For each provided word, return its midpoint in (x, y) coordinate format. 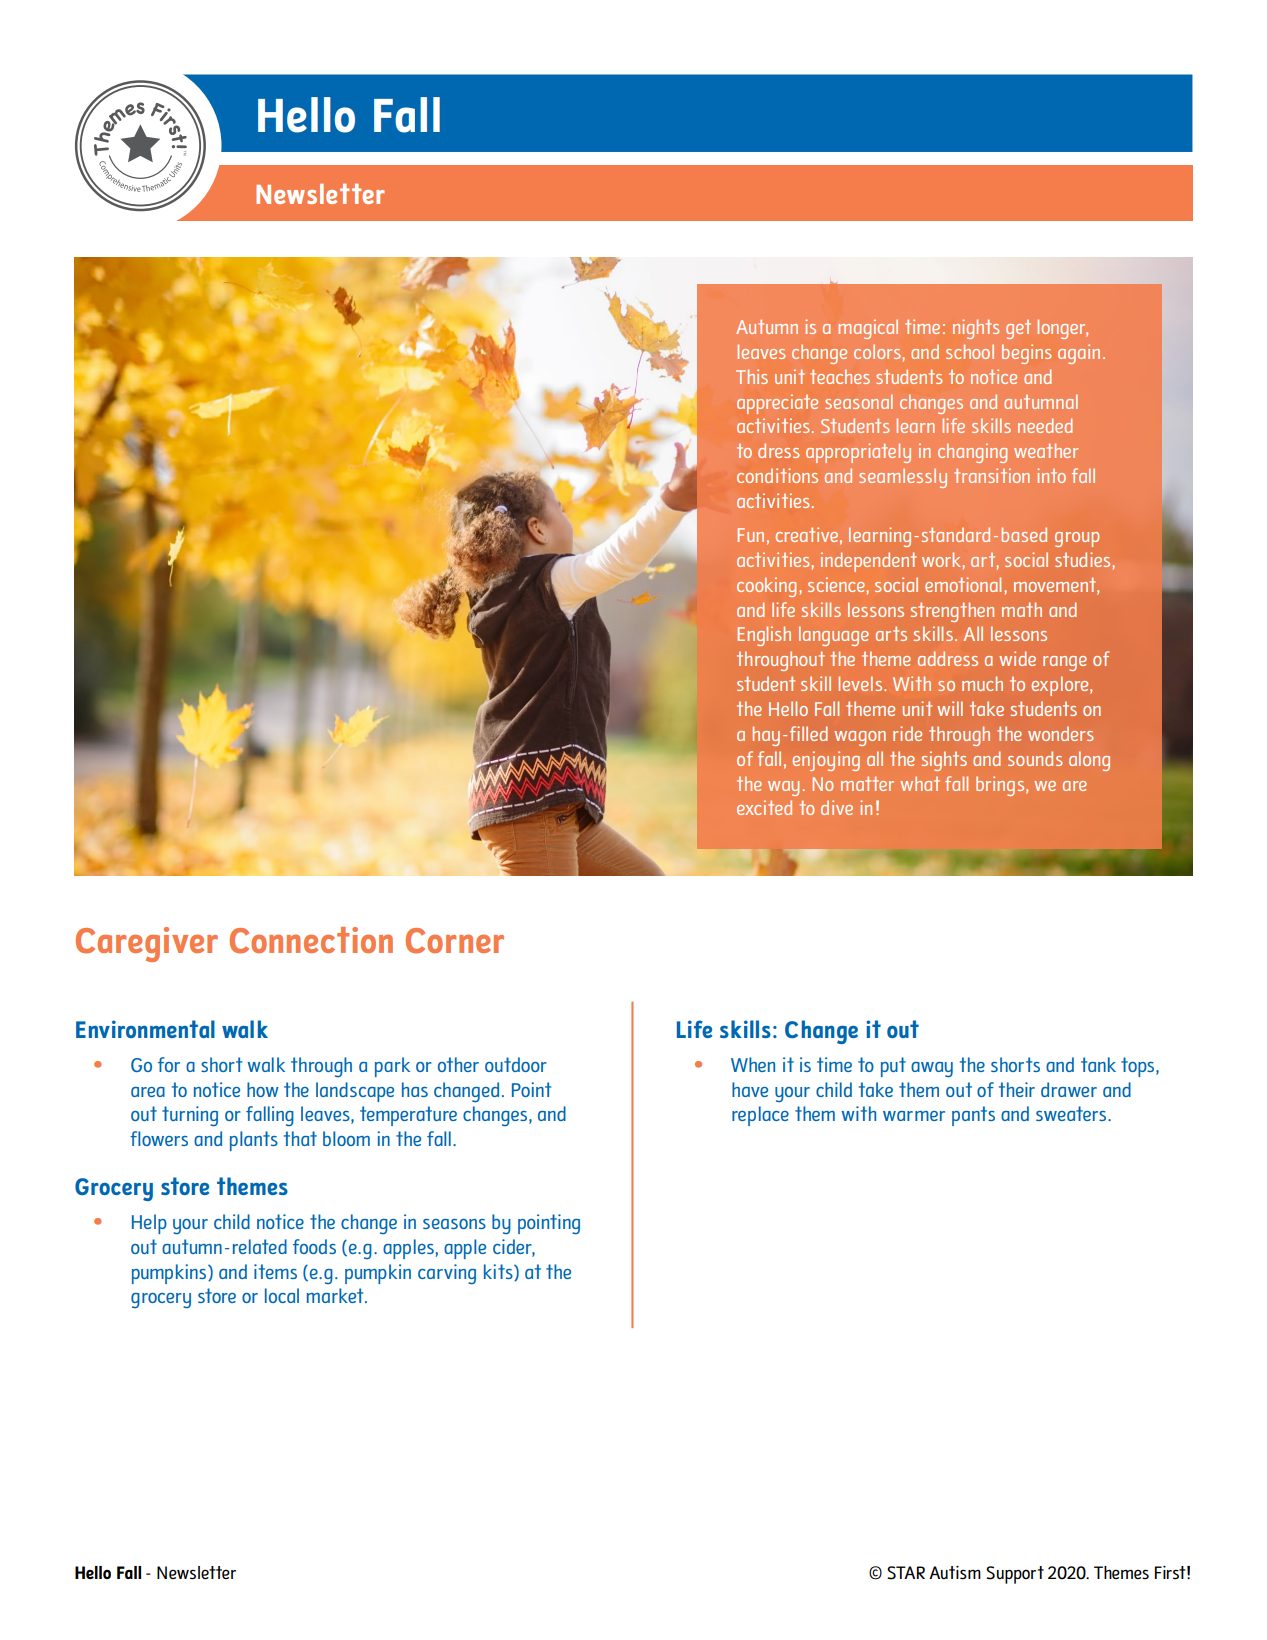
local (282, 1295)
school (970, 351)
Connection (311, 940)
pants (973, 1116)
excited (764, 807)
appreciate (777, 404)
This (752, 376)
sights (944, 761)
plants (254, 1141)
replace (760, 1116)
